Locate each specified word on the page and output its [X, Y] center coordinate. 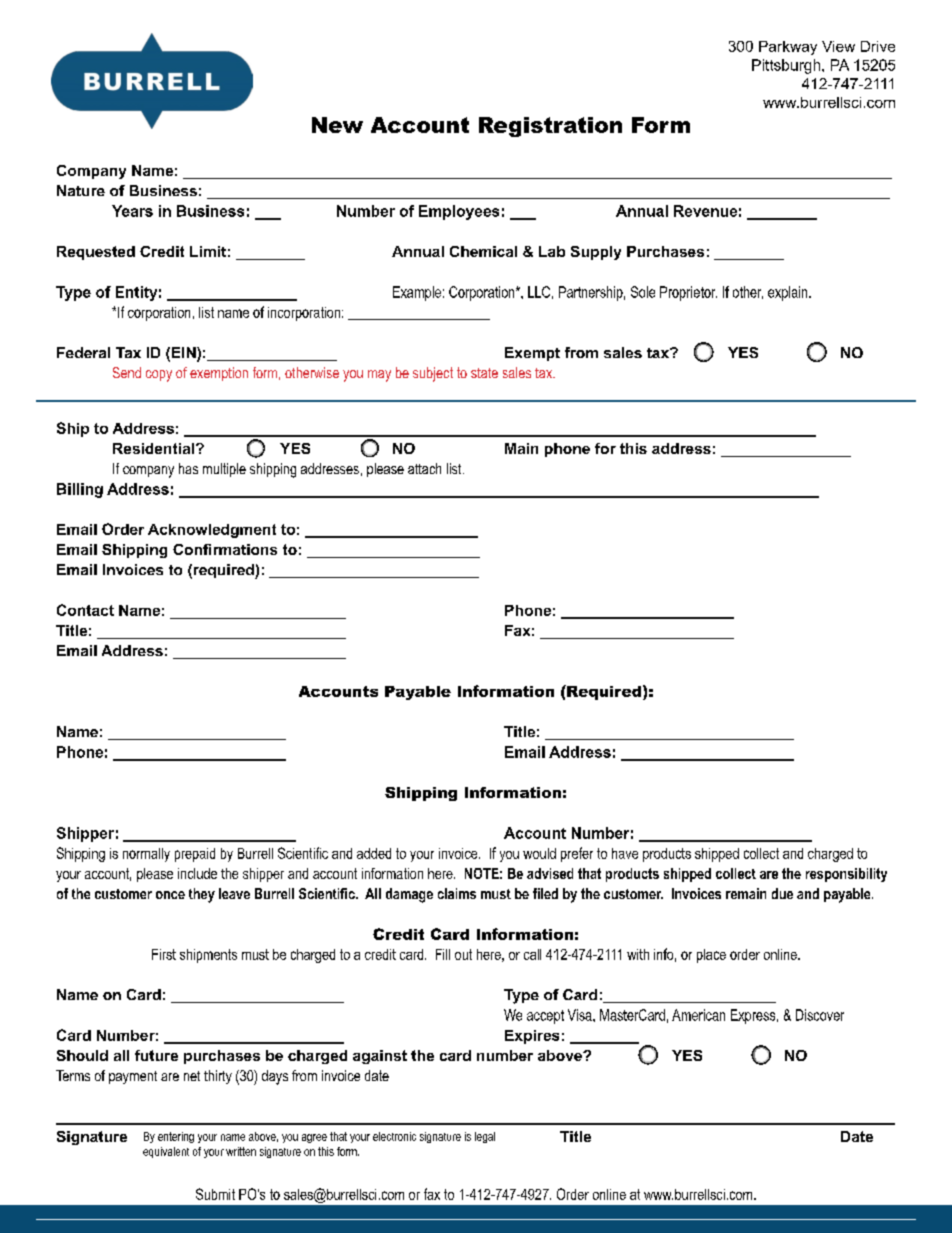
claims [457, 893]
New [337, 125]
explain [789, 293]
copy [159, 376]
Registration [550, 127]
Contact [85, 610]
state [484, 373]
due [782, 893]
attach [424, 468]
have [625, 853]
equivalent [166, 1152]
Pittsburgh [786, 66]
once [170, 895]
